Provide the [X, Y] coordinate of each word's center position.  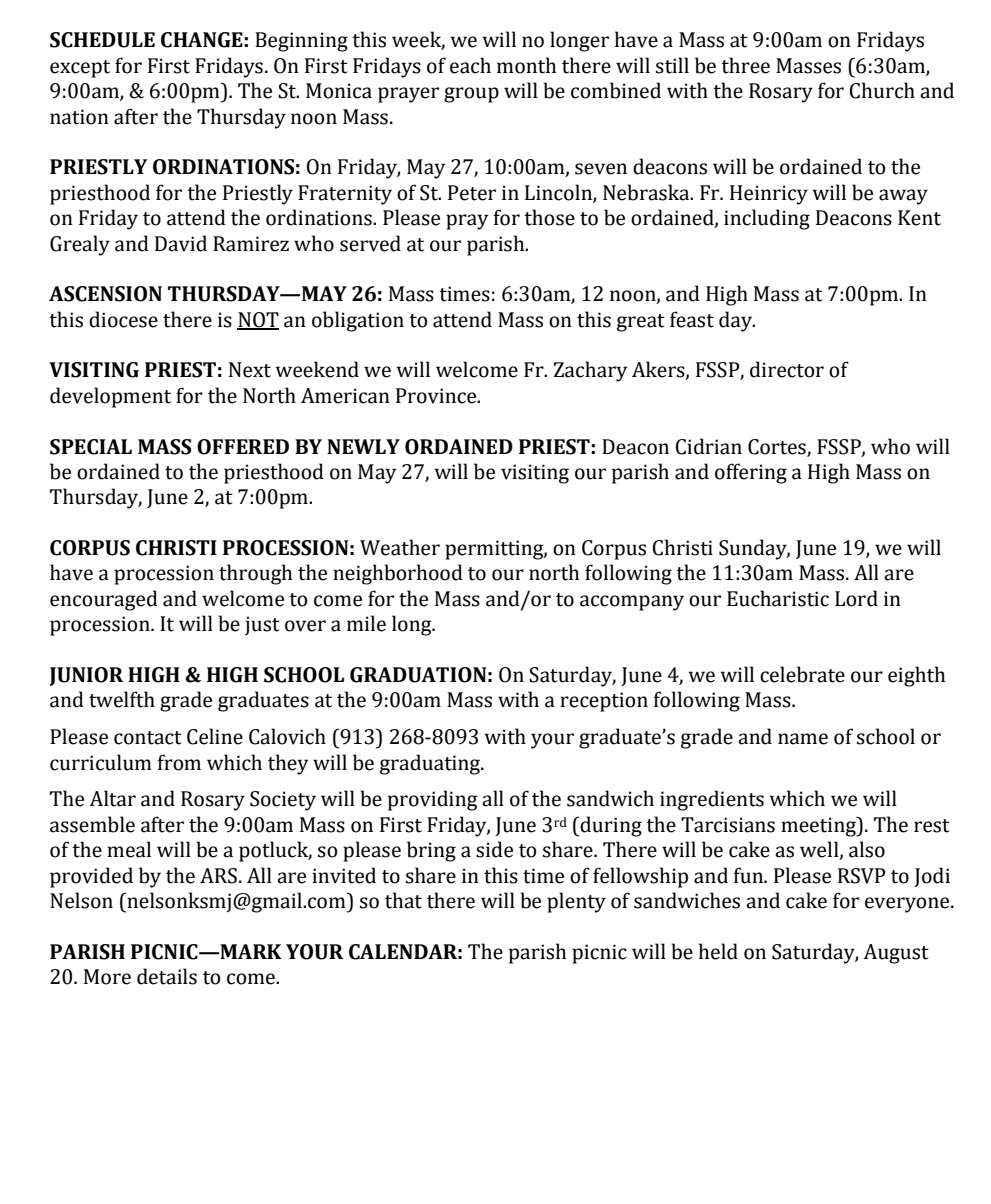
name [803, 739]
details [167, 976]
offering [751, 473]
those [549, 217]
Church [882, 90]
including [767, 219]
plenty [576, 902]
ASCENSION [105, 294]
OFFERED [243, 447]
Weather [400, 547]
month [526, 65]
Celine [215, 736]
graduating [431, 764]
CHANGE [202, 40]
